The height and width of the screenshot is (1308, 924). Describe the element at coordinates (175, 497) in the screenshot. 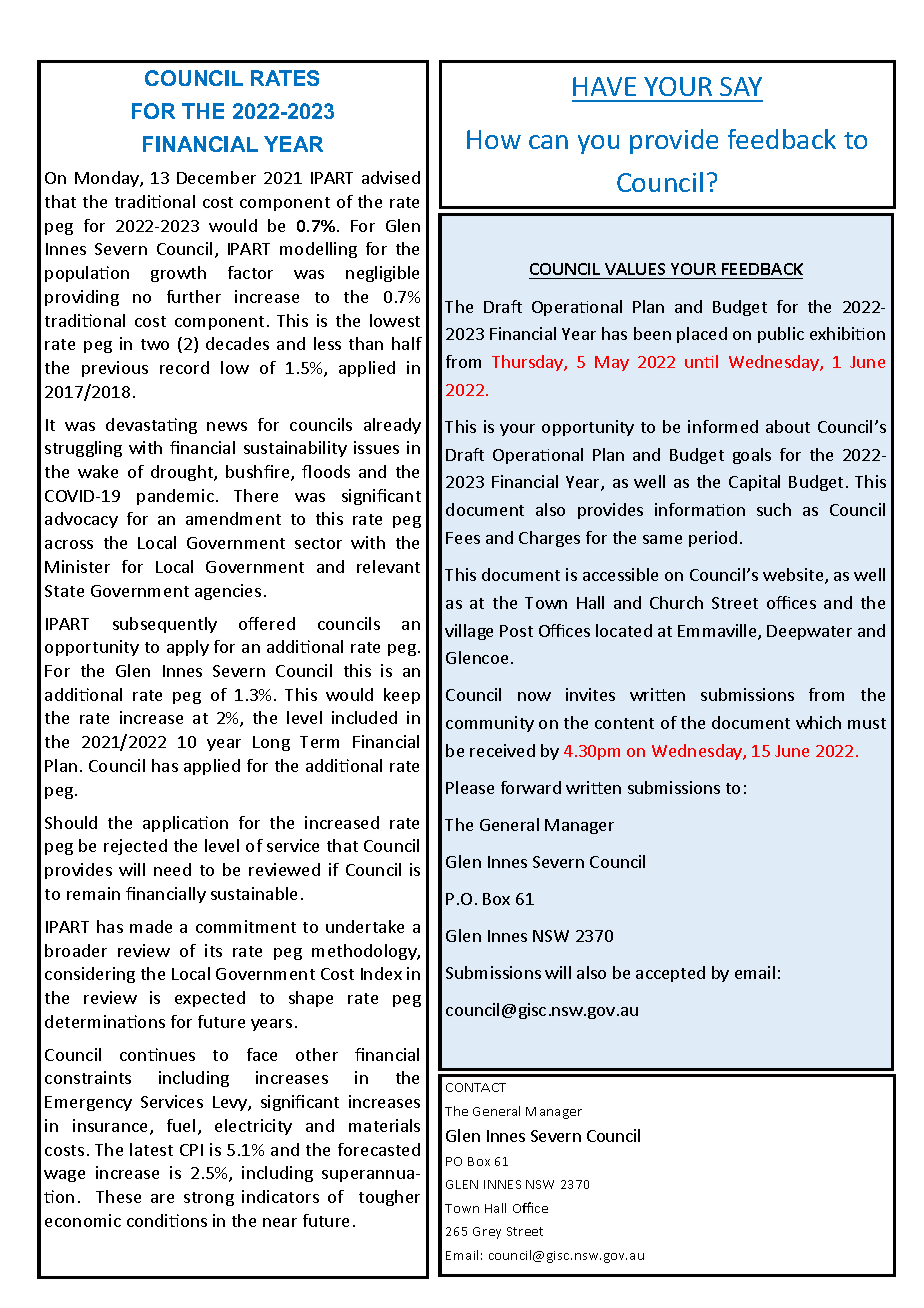

I see `pandemic` at that location.
